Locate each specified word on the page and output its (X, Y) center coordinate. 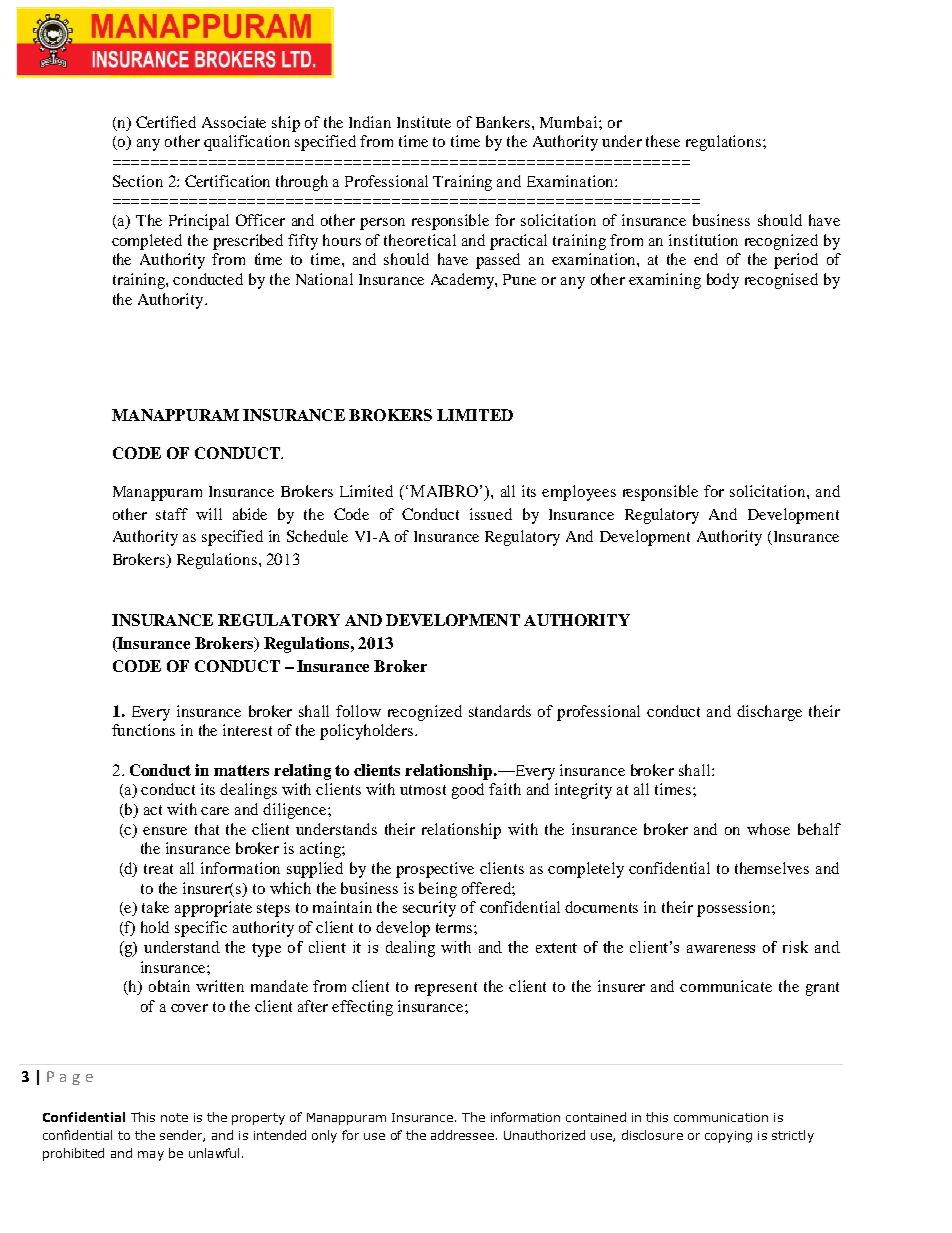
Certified (166, 122)
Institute (424, 122)
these (663, 141)
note (174, 1117)
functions (143, 730)
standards (500, 711)
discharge (769, 713)
